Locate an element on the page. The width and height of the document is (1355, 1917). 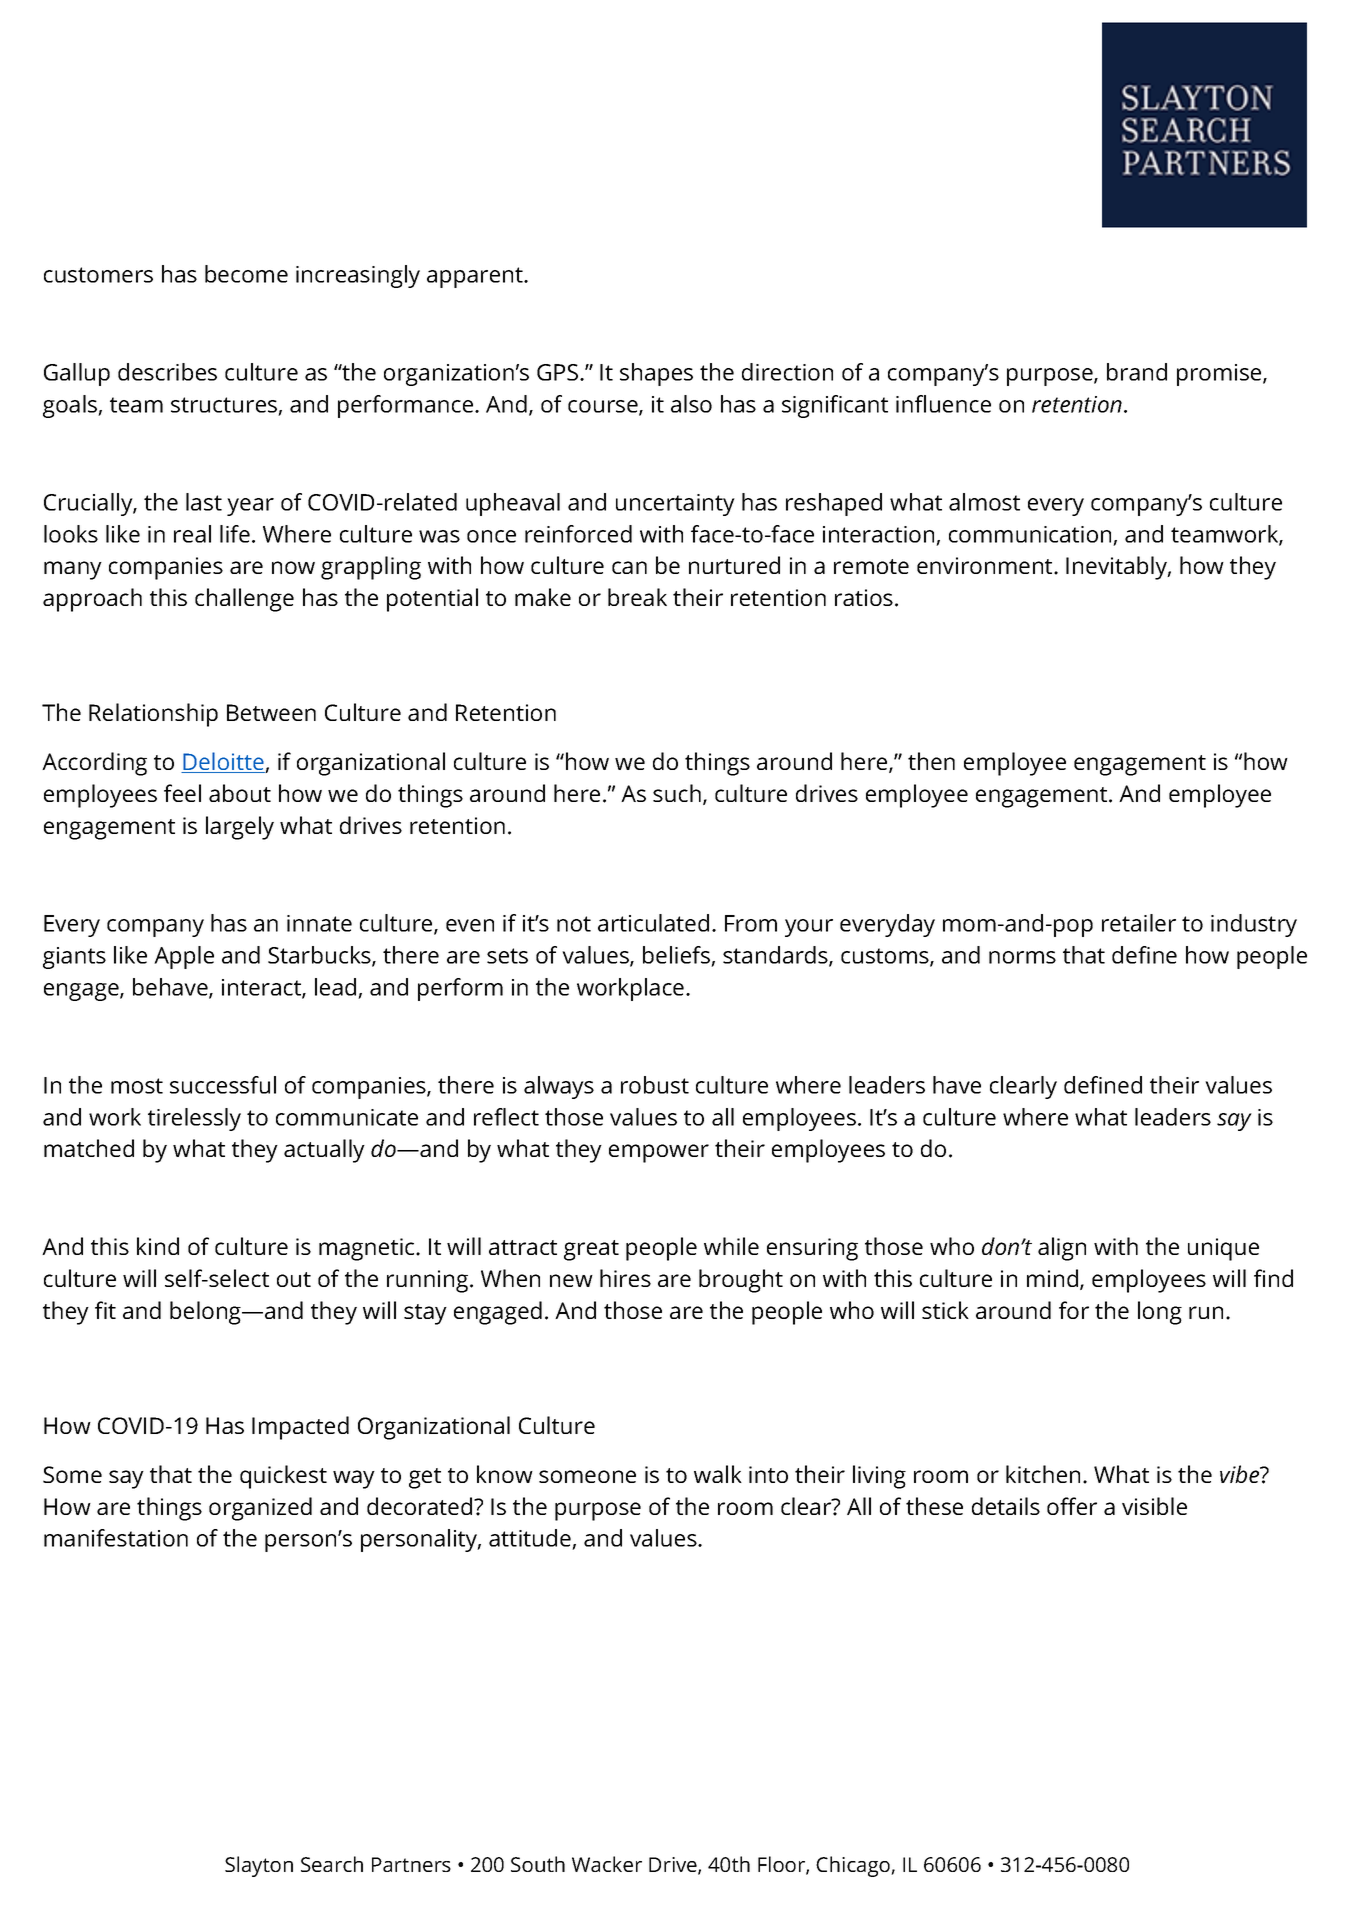
brand is located at coordinates (1137, 372).
